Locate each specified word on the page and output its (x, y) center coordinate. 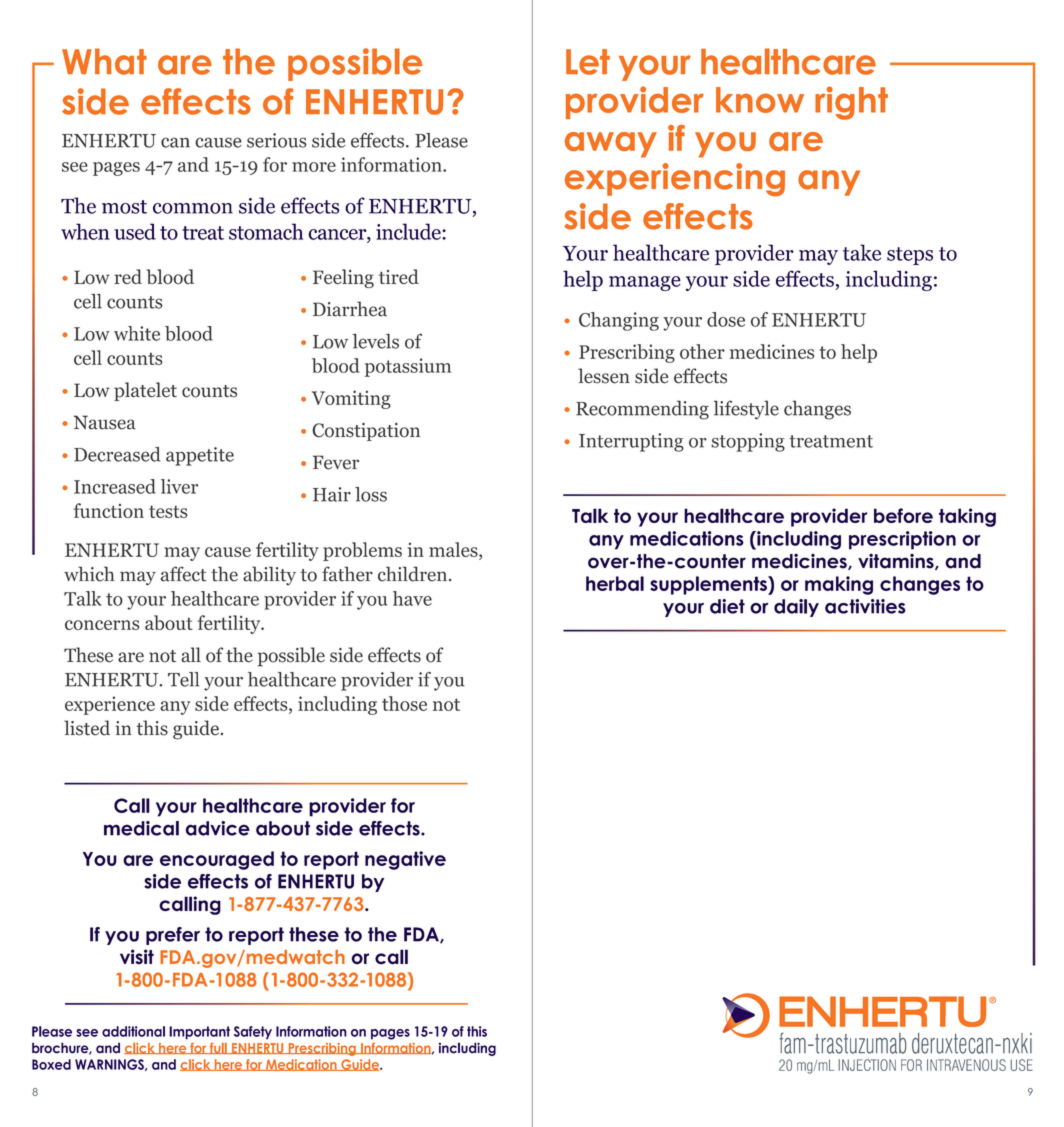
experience (110, 705)
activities (865, 606)
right (851, 103)
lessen (604, 376)
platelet (145, 391)
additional (133, 1031)
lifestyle (746, 410)
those (404, 703)
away (611, 145)
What (104, 61)
